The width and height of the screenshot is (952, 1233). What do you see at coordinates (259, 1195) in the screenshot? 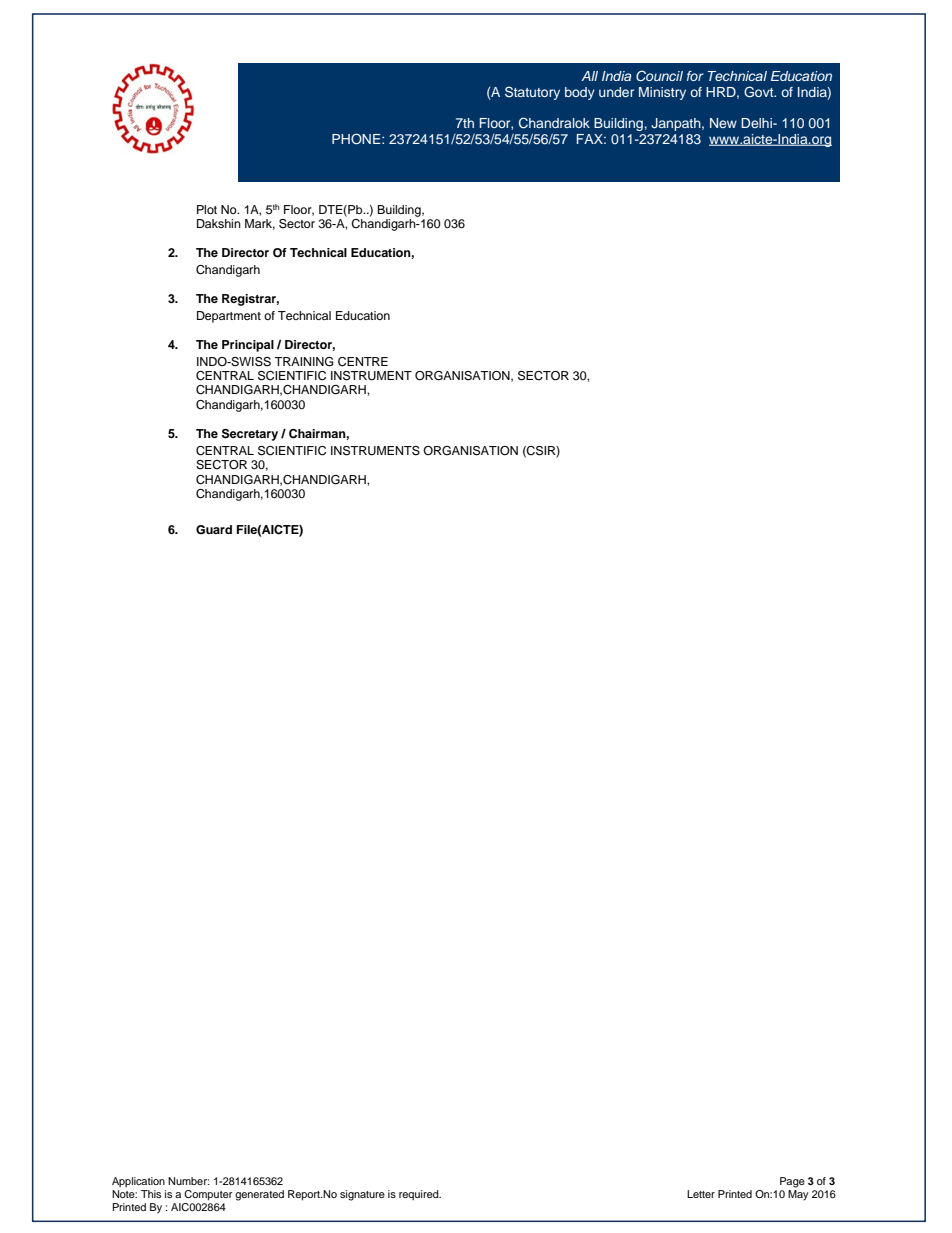
I see `generated` at bounding box center [259, 1195].
